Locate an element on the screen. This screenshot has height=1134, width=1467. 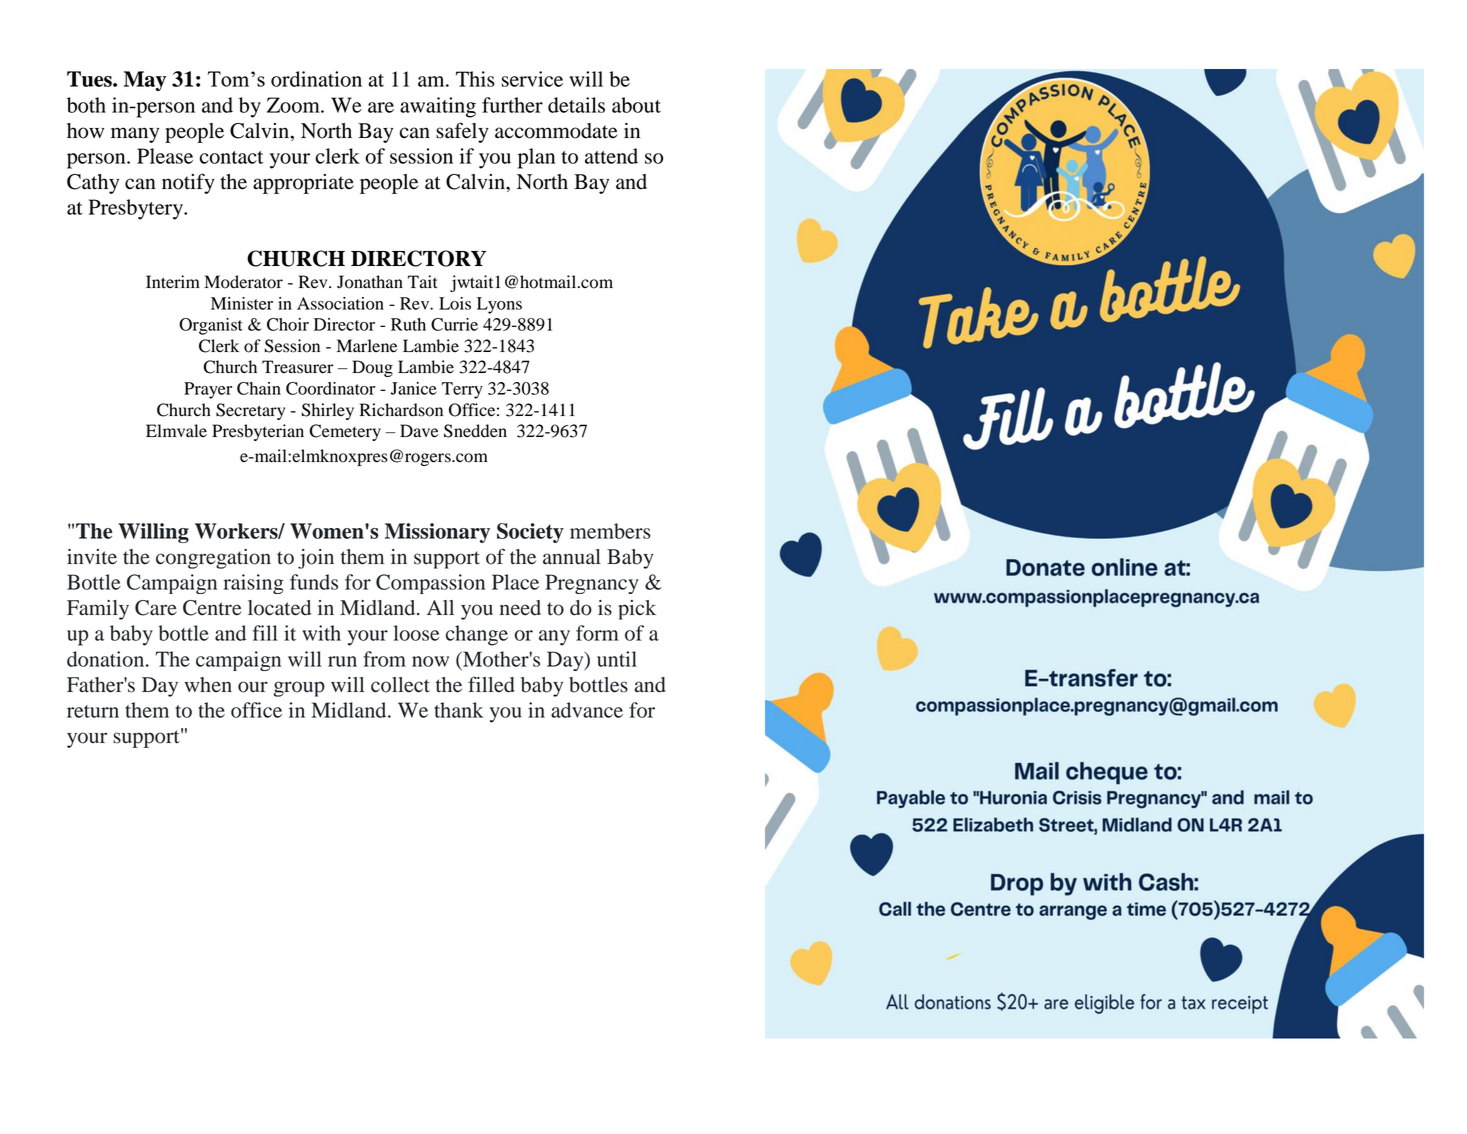
Marlene is located at coordinates (367, 346).
